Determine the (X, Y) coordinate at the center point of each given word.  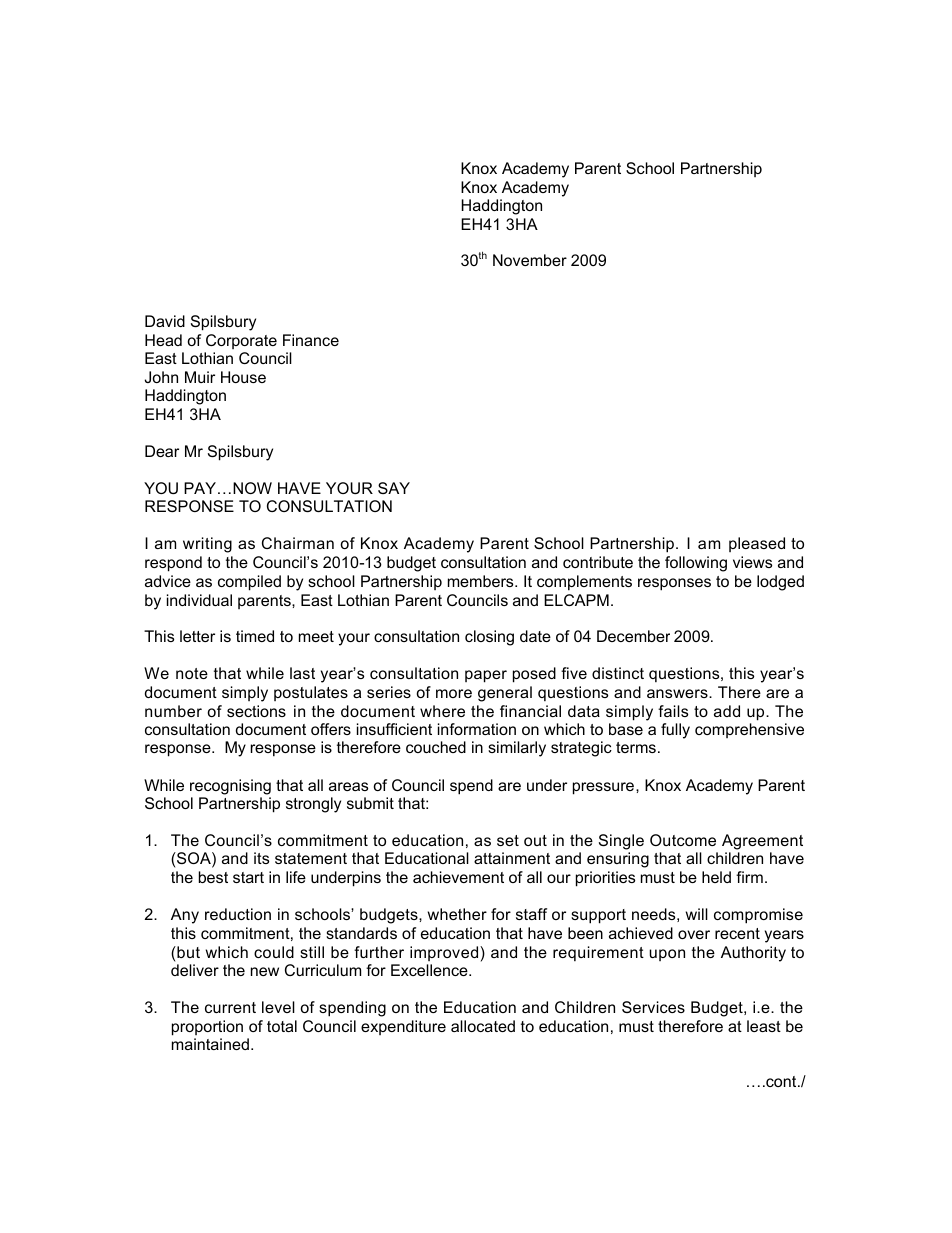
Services (653, 1007)
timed (255, 636)
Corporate (241, 341)
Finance (311, 340)
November (530, 260)
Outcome (683, 840)
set (508, 840)
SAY (394, 488)
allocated (483, 1026)
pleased (757, 544)
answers (678, 693)
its (261, 858)
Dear (162, 451)
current (230, 1007)
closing (489, 638)
